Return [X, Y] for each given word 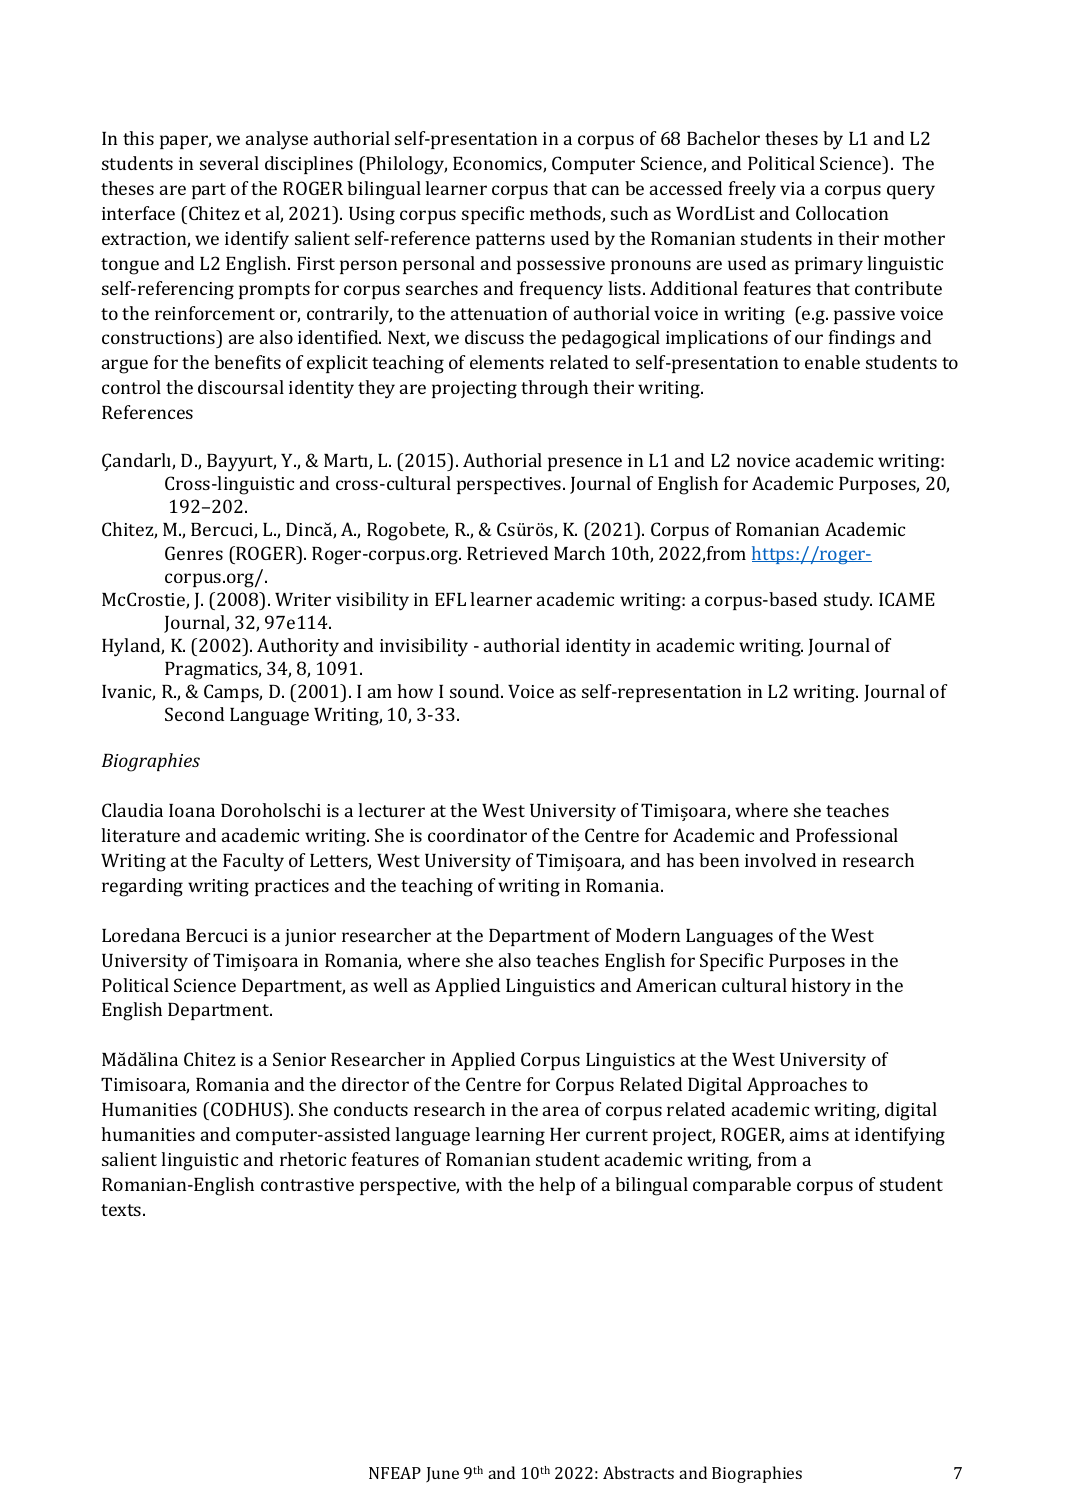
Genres [194, 553]
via [792, 188]
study [848, 601]
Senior [299, 1059]
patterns [510, 241]
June [442, 1474]
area [561, 1111]
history [821, 987]
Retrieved [507, 553]
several [229, 163]
